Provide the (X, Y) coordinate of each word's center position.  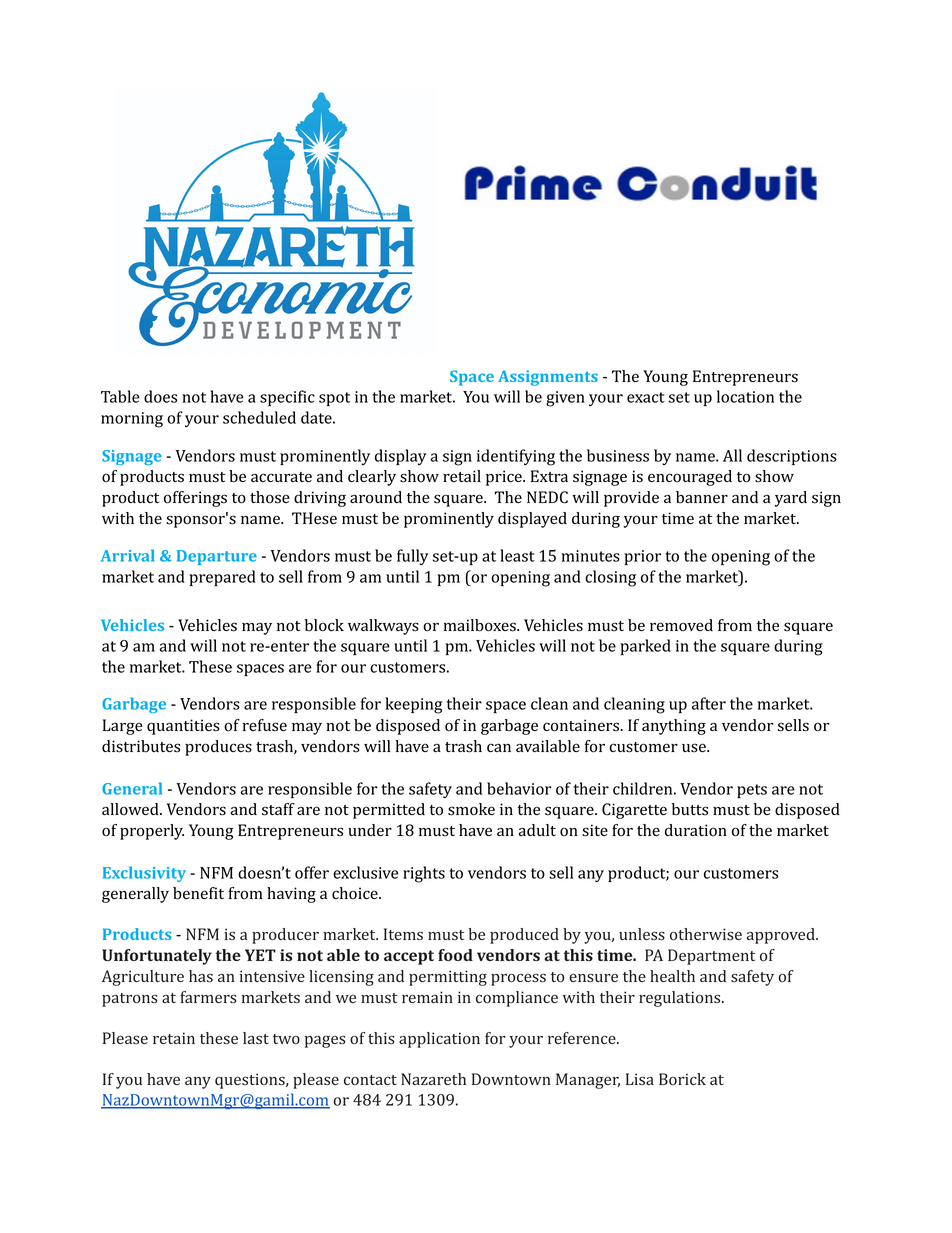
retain (174, 1038)
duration (696, 830)
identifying (516, 457)
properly (152, 832)
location (745, 396)
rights (424, 874)
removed (681, 625)
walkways (383, 627)
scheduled (259, 417)
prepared (222, 578)
